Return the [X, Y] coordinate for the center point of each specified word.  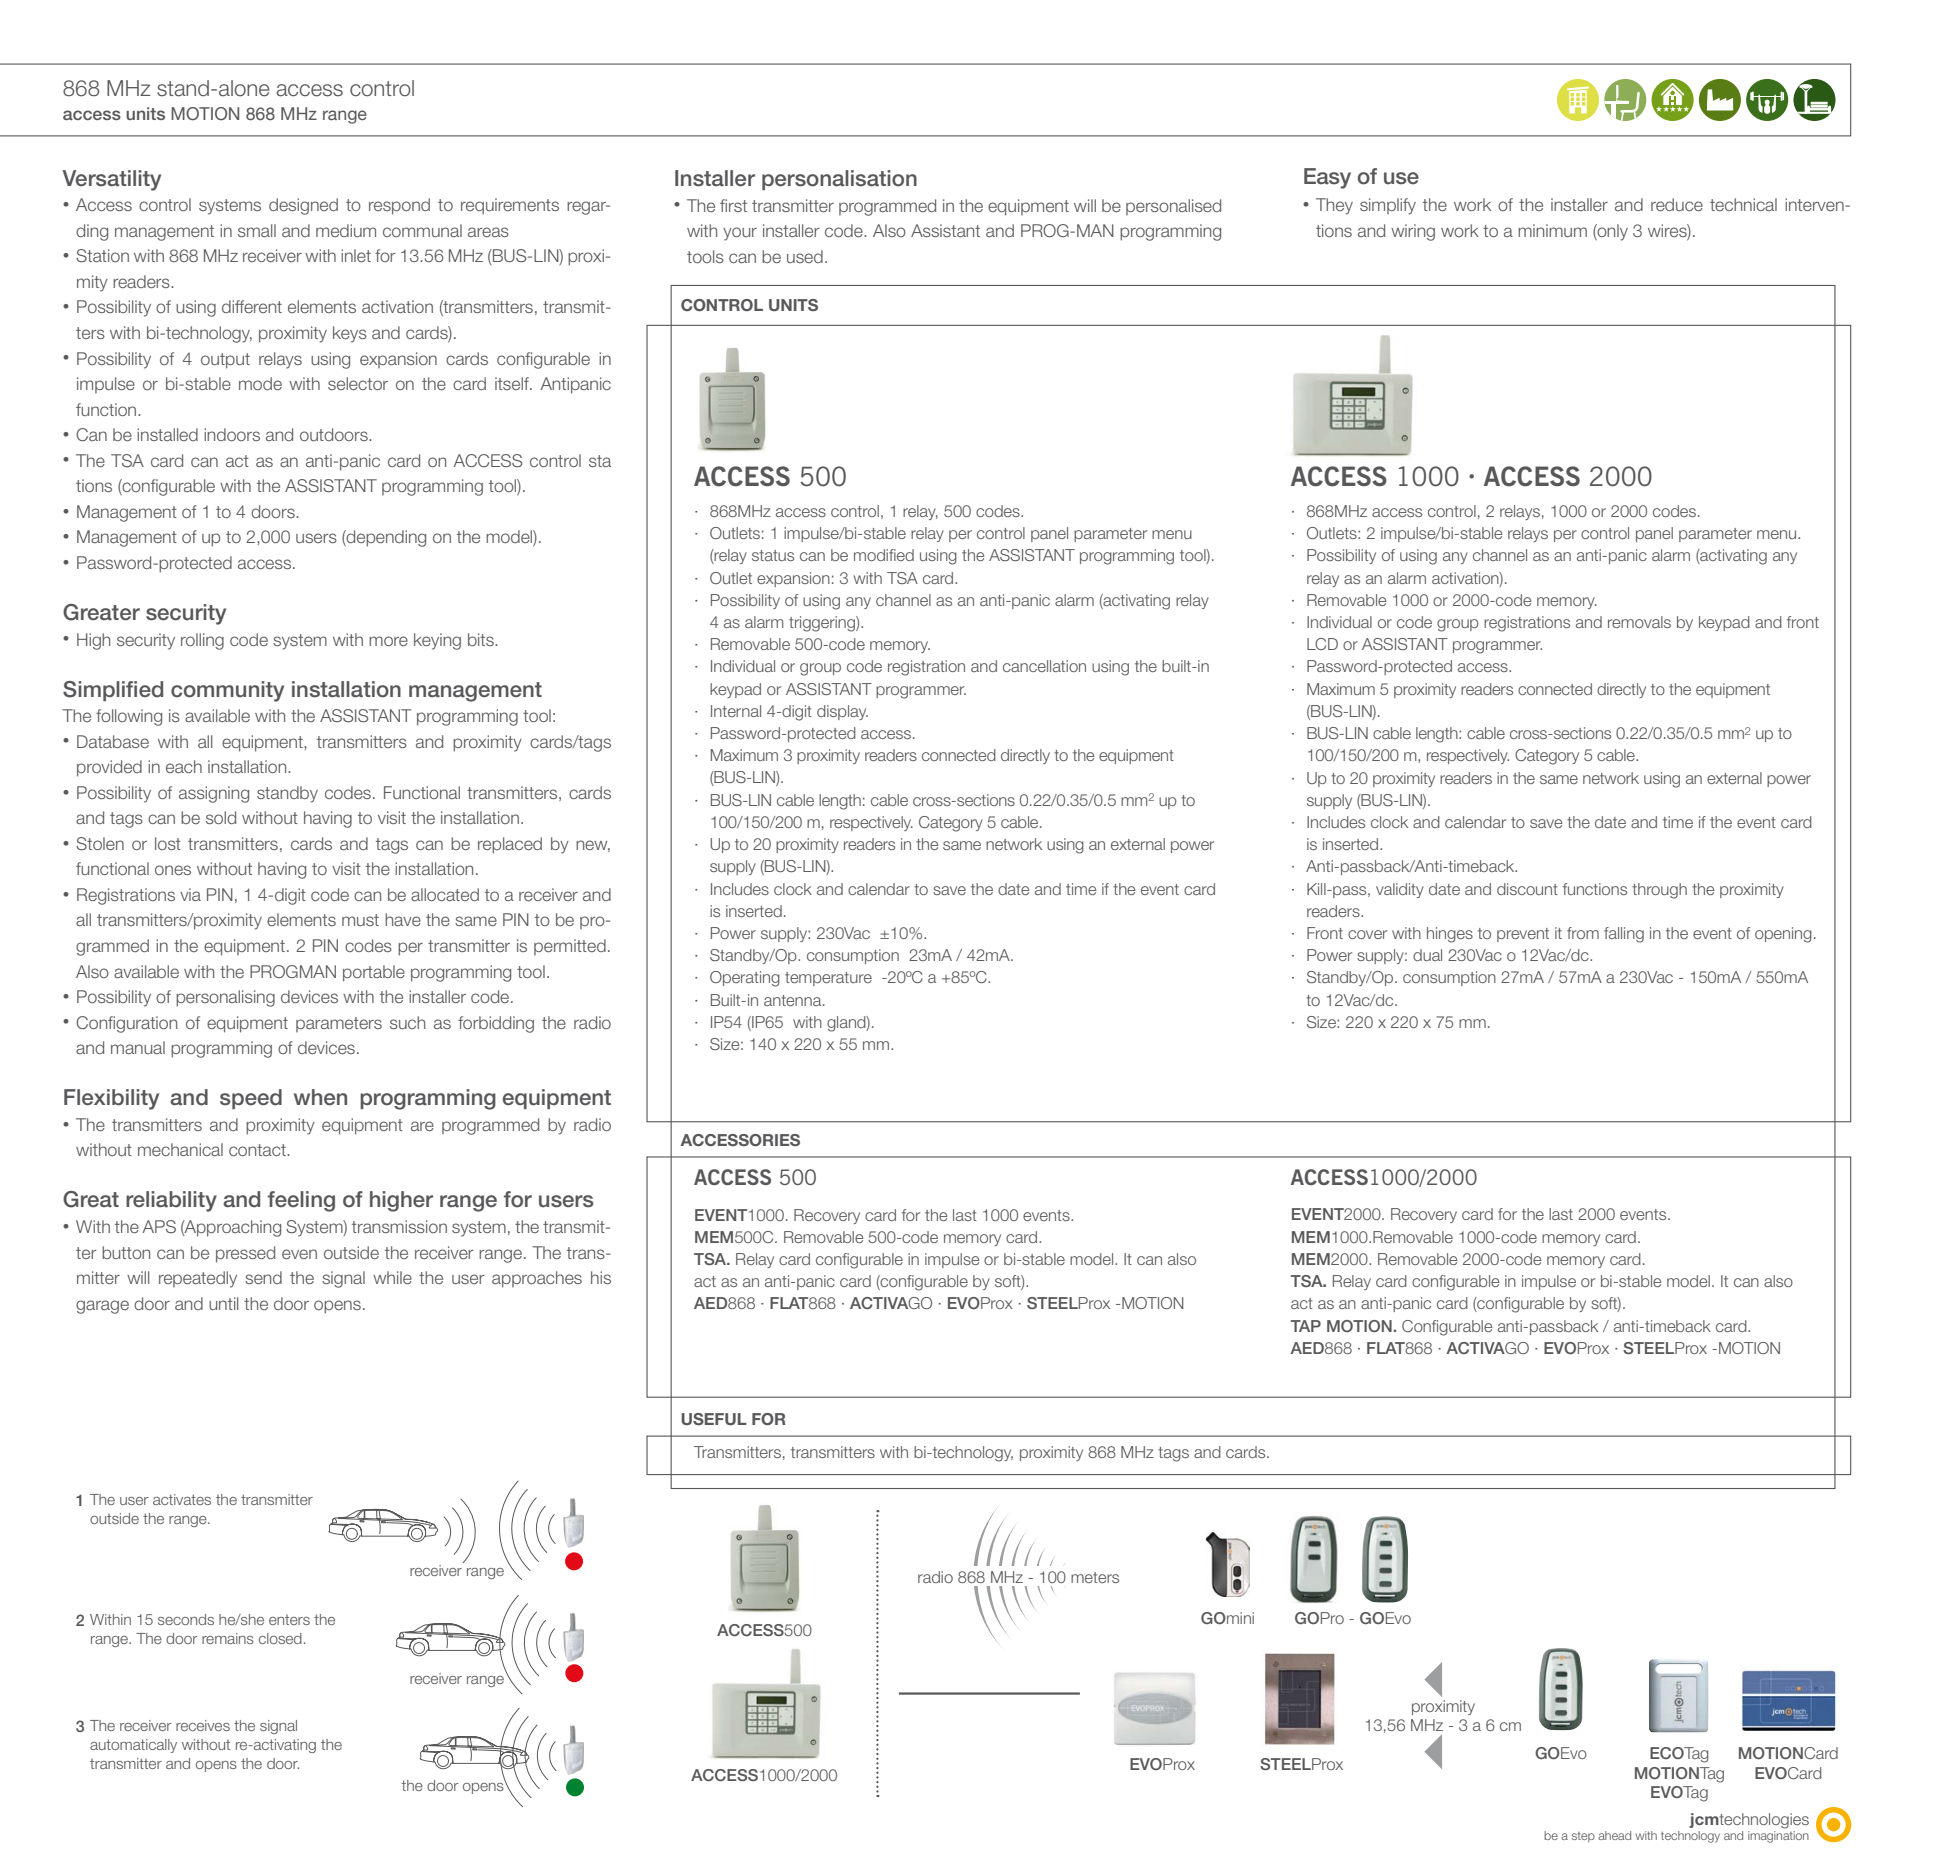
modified [884, 555]
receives [203, 1725]
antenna [794, 1000]
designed [303, 206]
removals [1639, 622]
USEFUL [714, 1419]
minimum [1552, 230]
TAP [1306, 1326]
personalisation [839, 180]
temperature [828, 979]
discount [1527, 889]
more [388, 641]
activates [182, 1499]
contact [258, 1150]
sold [221, 817]
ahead [1614, 1835]
